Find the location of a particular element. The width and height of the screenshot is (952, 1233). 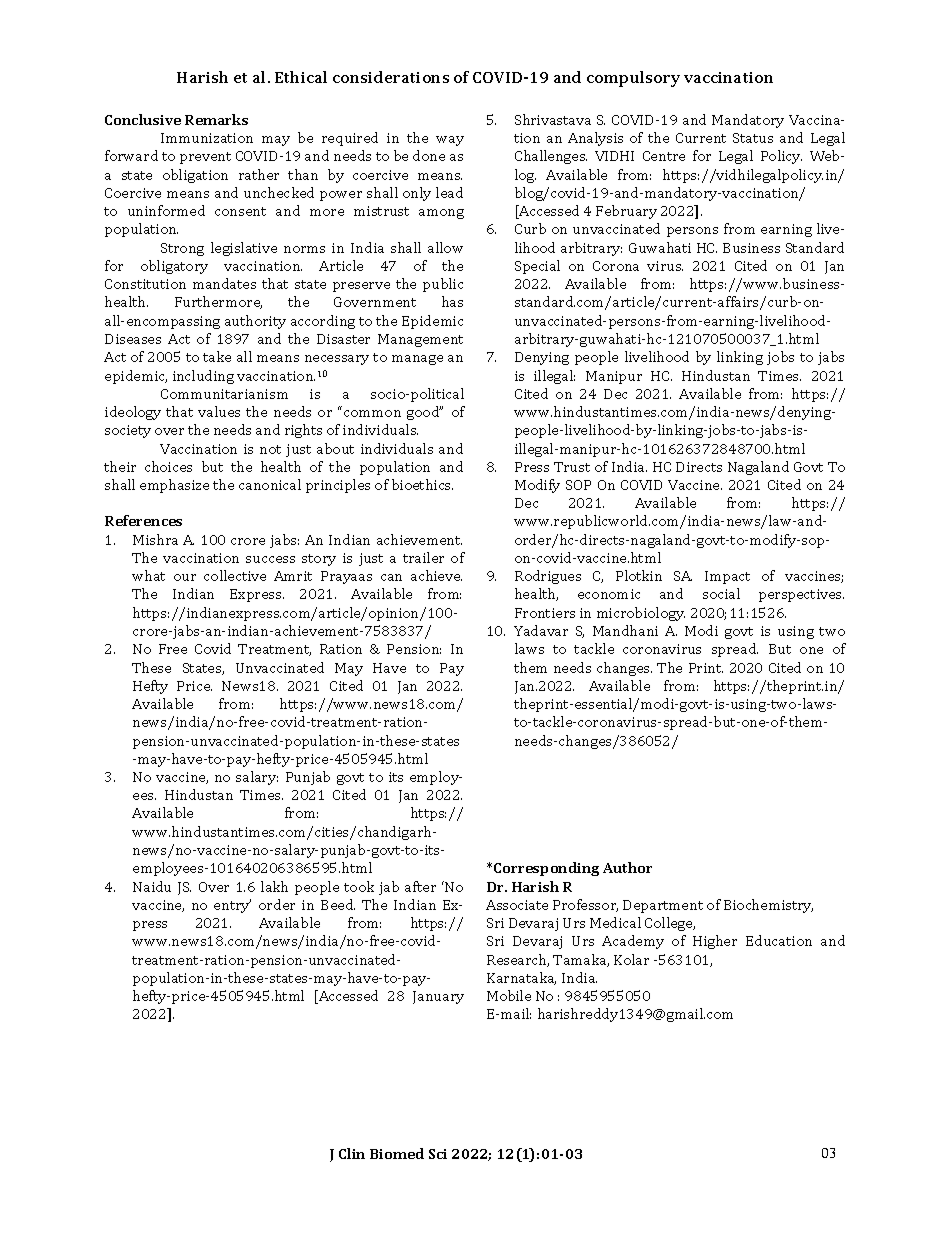

Clin is located at coordinates (352, 1153).
